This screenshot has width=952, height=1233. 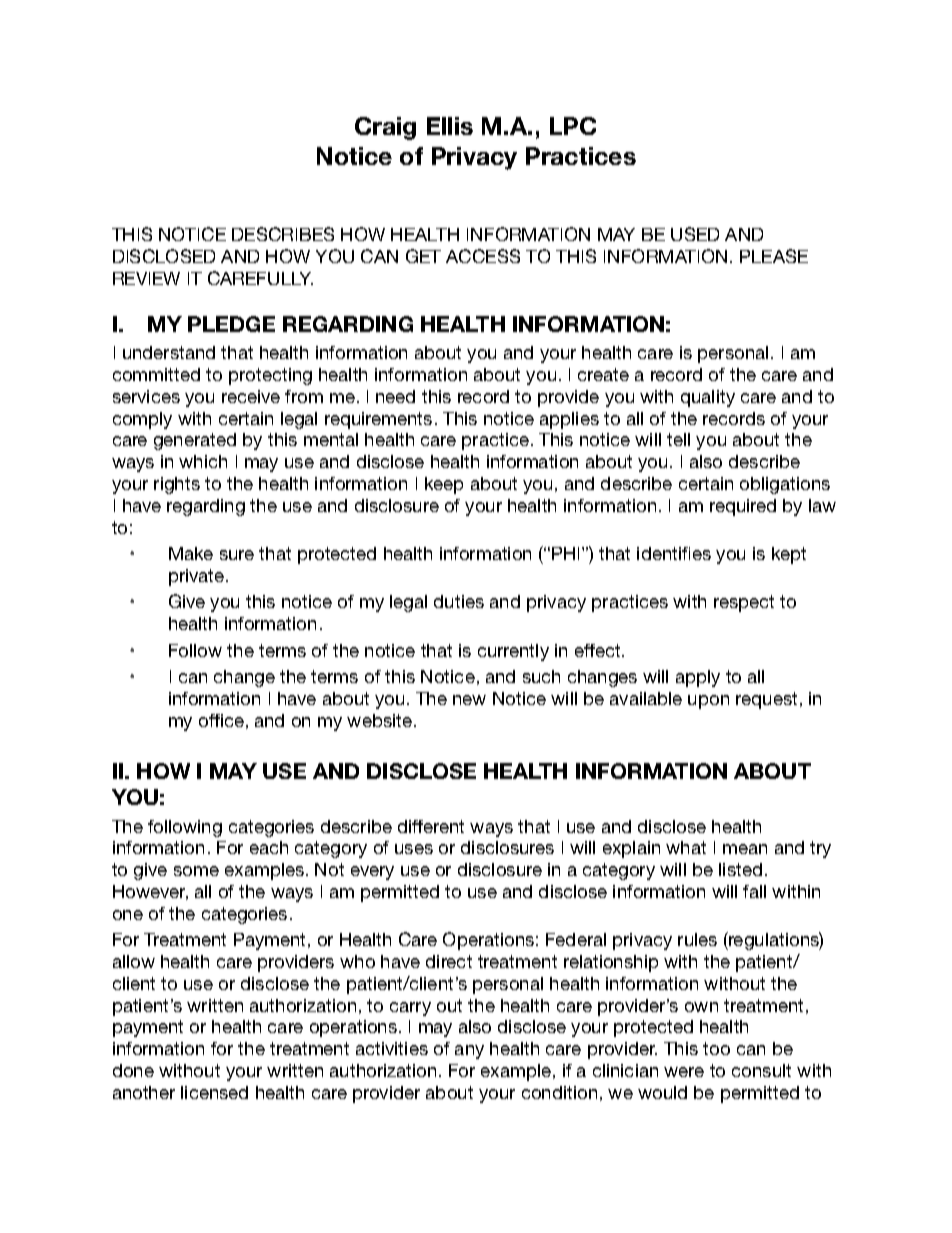 What do you see at coordinates (469, 1052) in the screenshot?
I see `any` at bounding box center [469, 1052].
